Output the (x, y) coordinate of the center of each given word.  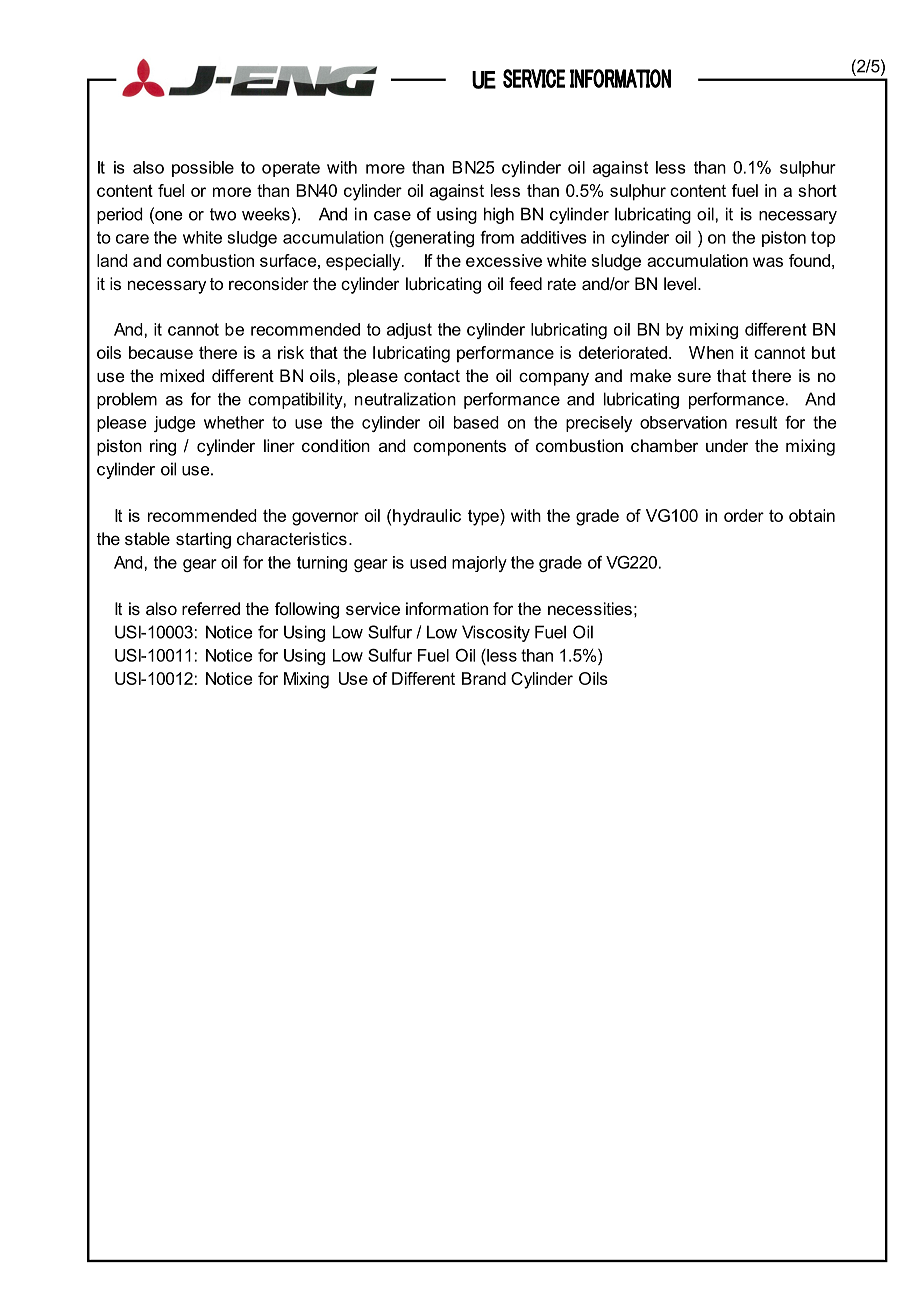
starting (203, 540)
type (484, 517)
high (499, 215)
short (817, 190)
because (161, 352)
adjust (409, 331)
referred (211, 608)
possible (203, 169)
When (711, 352)
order (744, 515)
